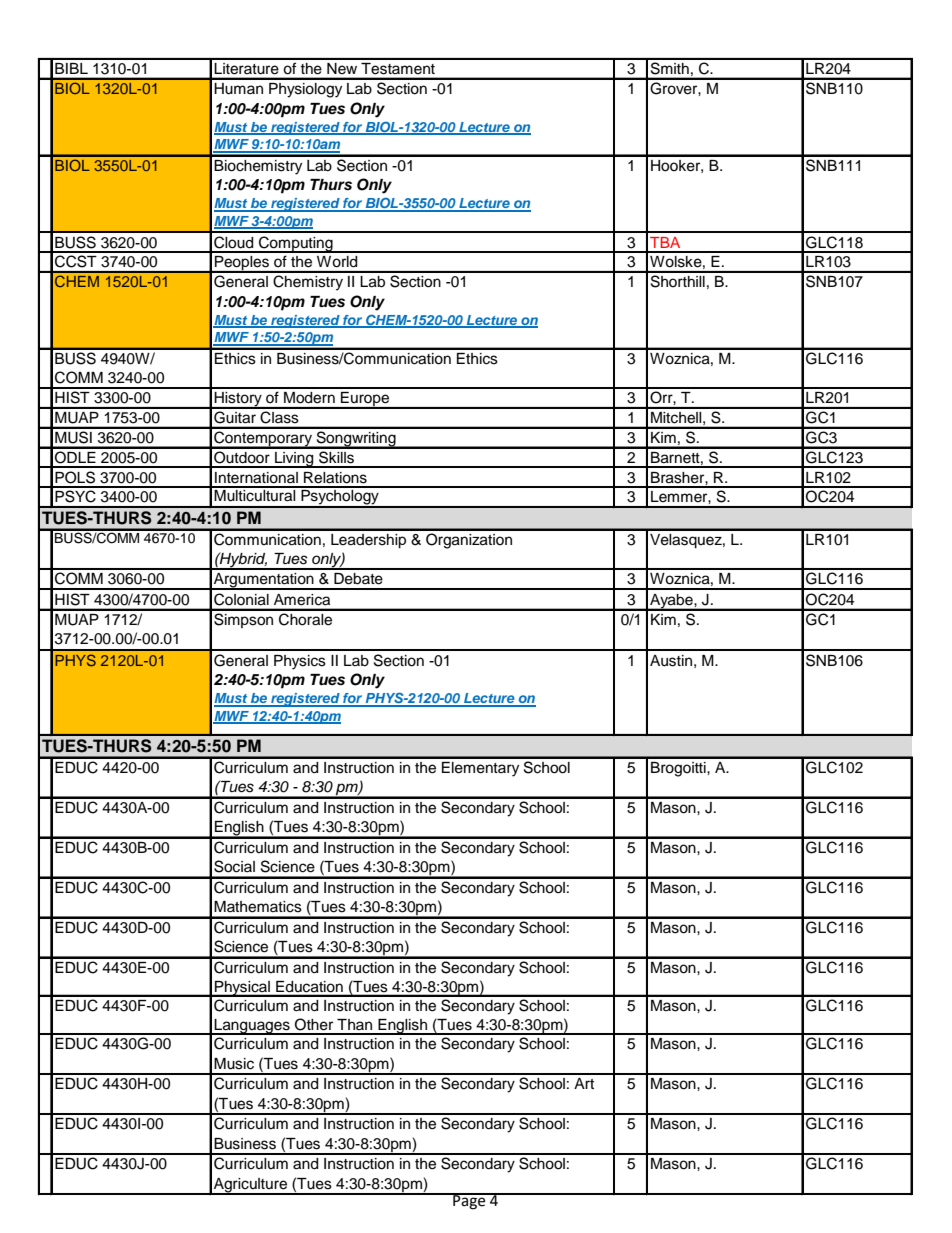 The width and height of the screenshot is (952, 1233). What do you see at coordinates (296, 244) in the screenshot?
I see `Computing` at bounding box center [296, 244].
